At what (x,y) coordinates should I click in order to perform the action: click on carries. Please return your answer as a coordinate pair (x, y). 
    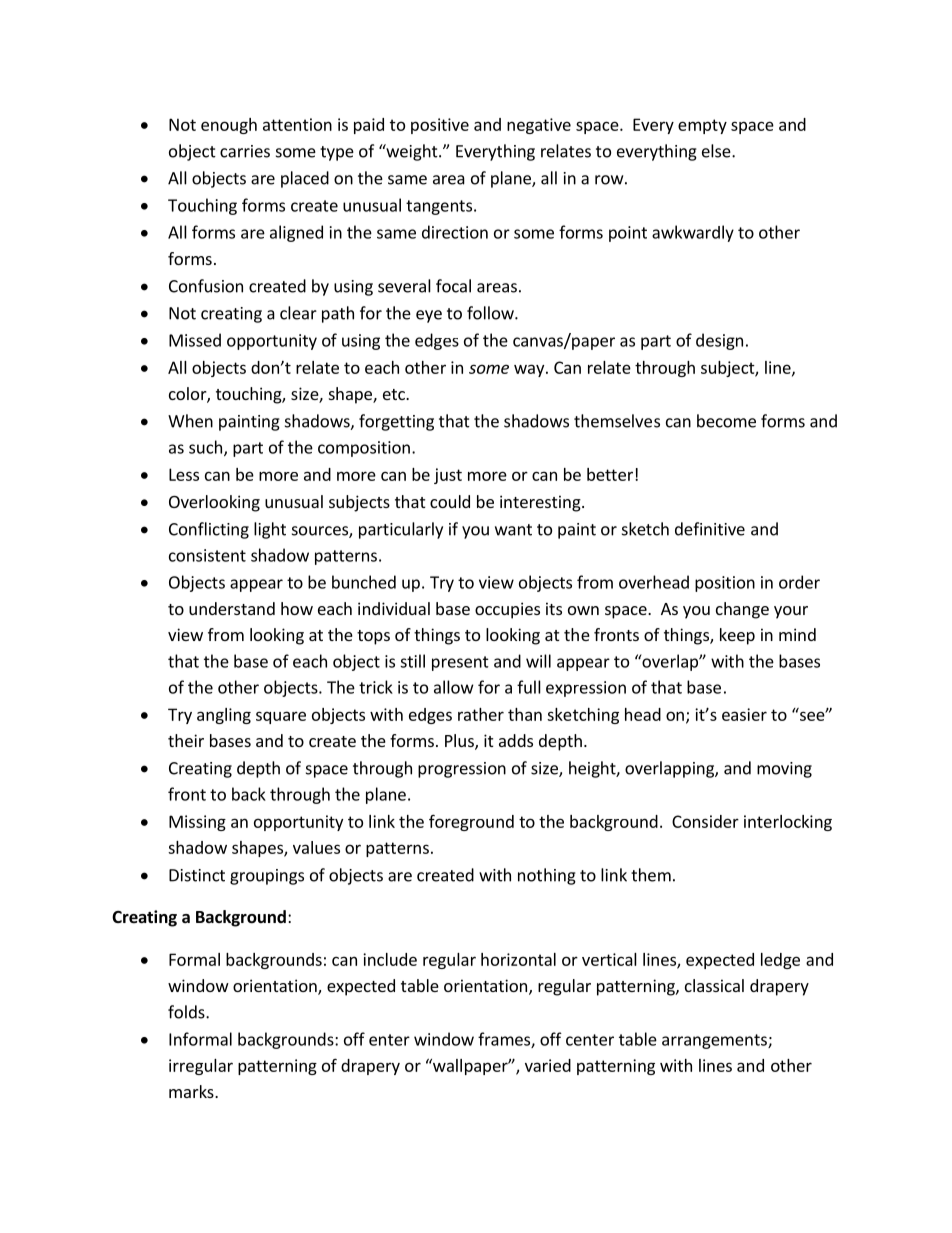
    Looking at the image, I should click on (245, 151).
